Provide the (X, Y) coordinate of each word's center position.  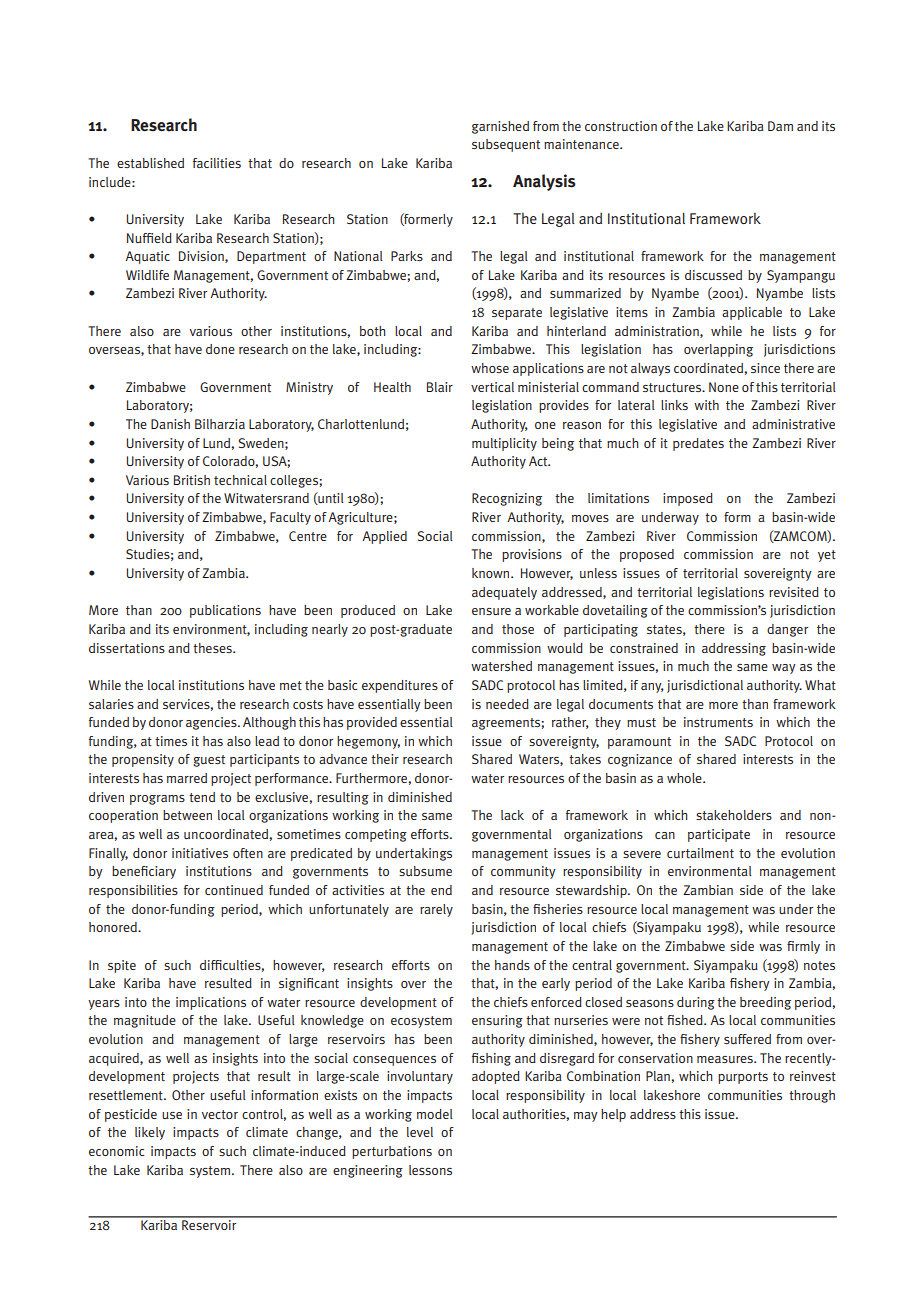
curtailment (700, 853)
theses (213, 648)
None (724, 387)
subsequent (506, 145)
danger (787, 630)
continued (234, 890)
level (420, 1132)
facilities (217, 163)
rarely (436, 910)
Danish (170, 424)
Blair (440, 387)
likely (150, 1133)
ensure (491, 611)
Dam (780, 126)
